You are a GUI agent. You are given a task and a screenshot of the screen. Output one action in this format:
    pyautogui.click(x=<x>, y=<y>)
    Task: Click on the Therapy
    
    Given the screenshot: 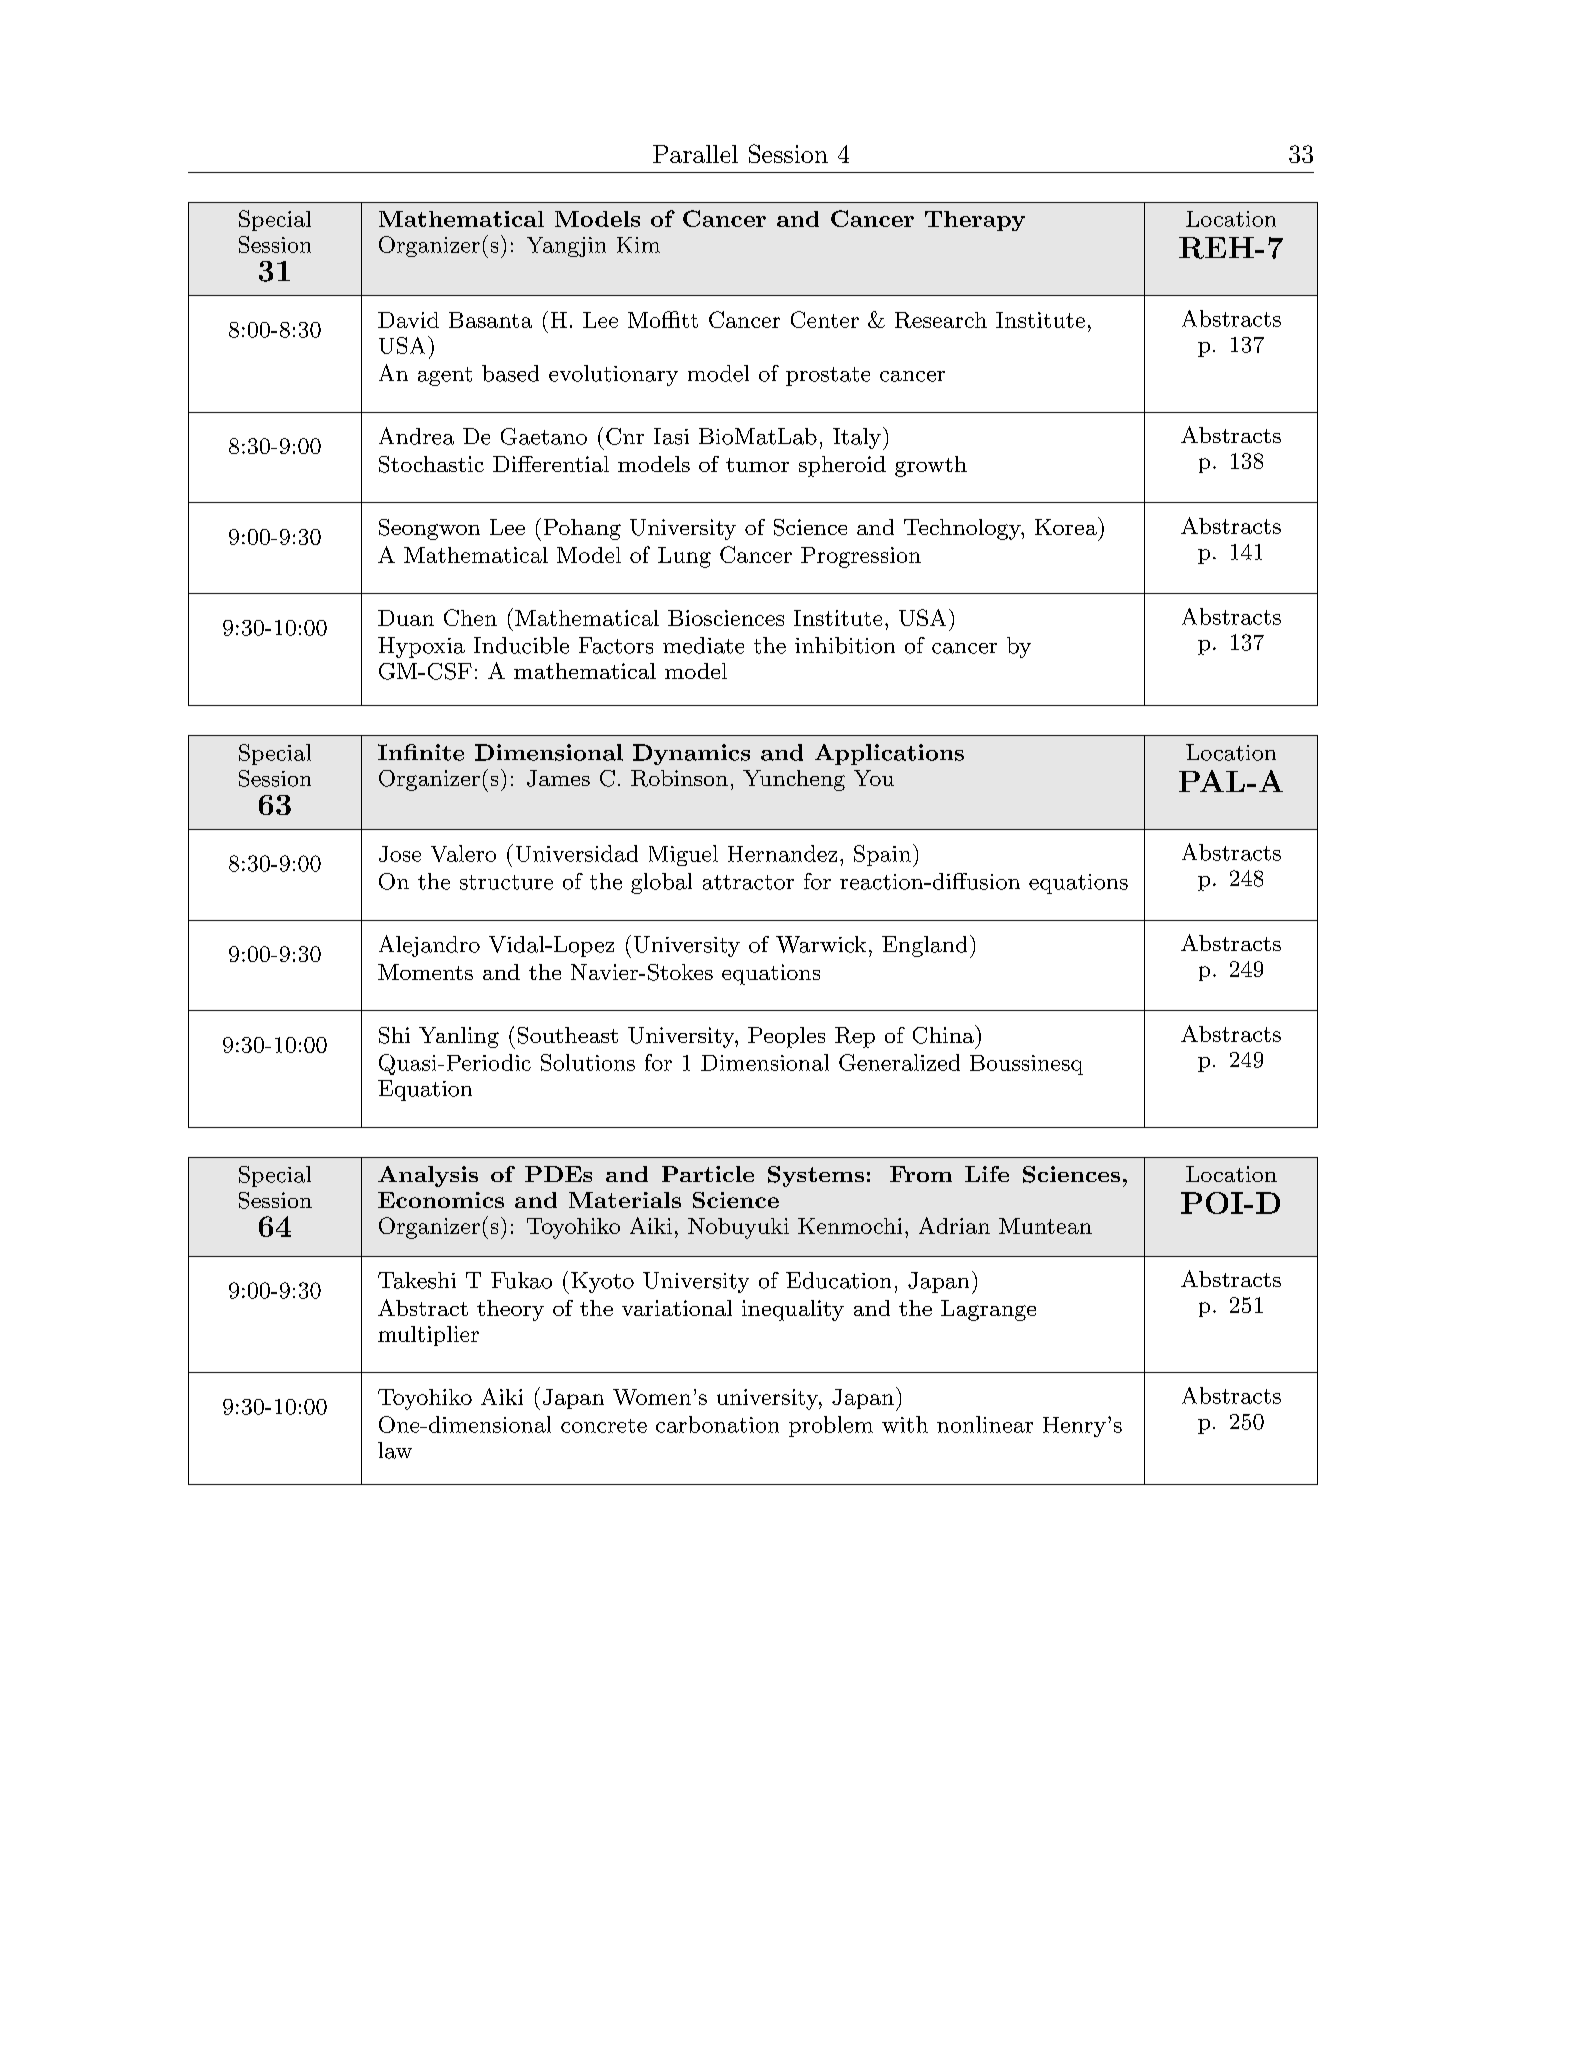 What is the action you would take?
    pyautogui.click(x=975, y=221)
